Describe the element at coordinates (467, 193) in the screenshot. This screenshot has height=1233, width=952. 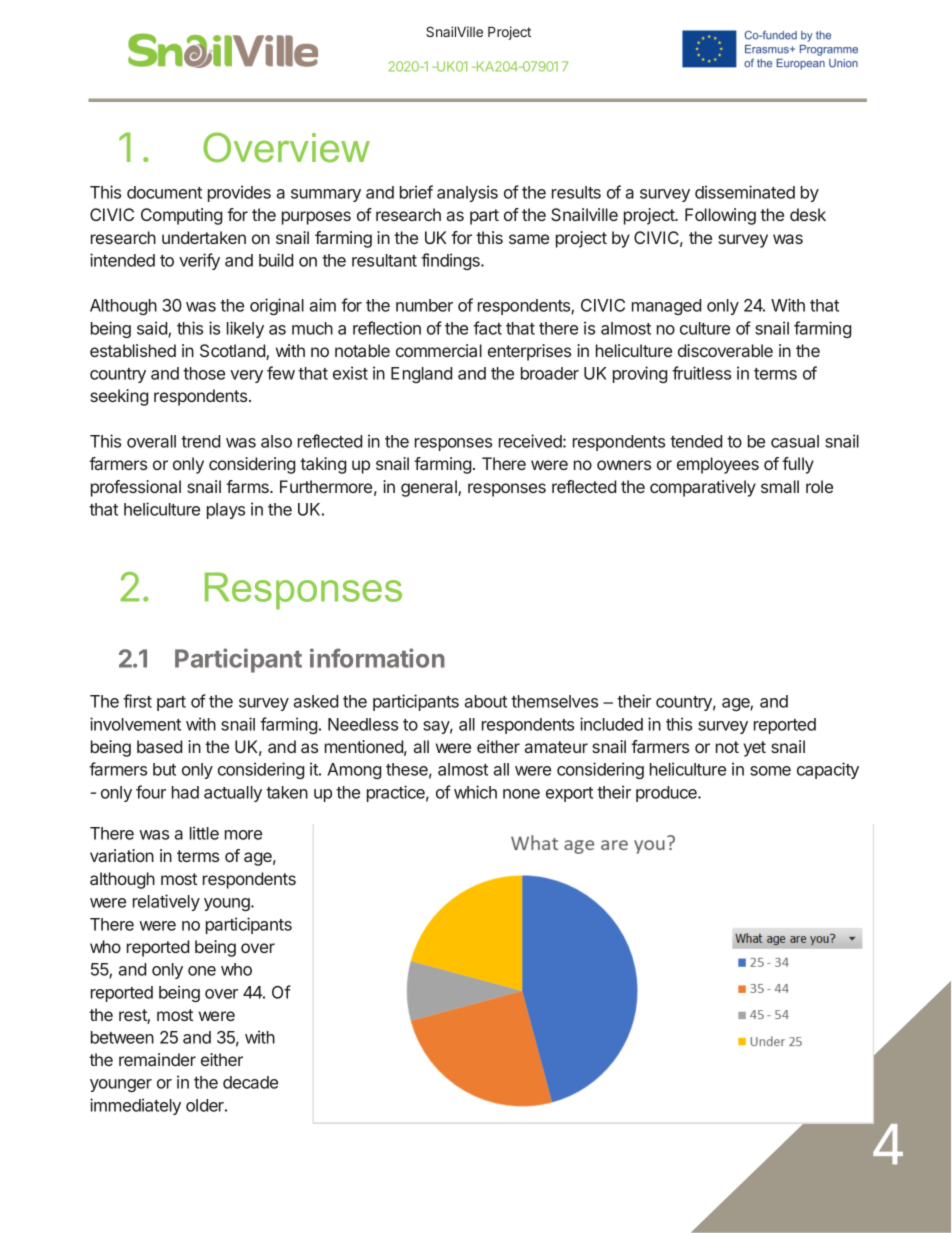
I see `analysis` at that location.
